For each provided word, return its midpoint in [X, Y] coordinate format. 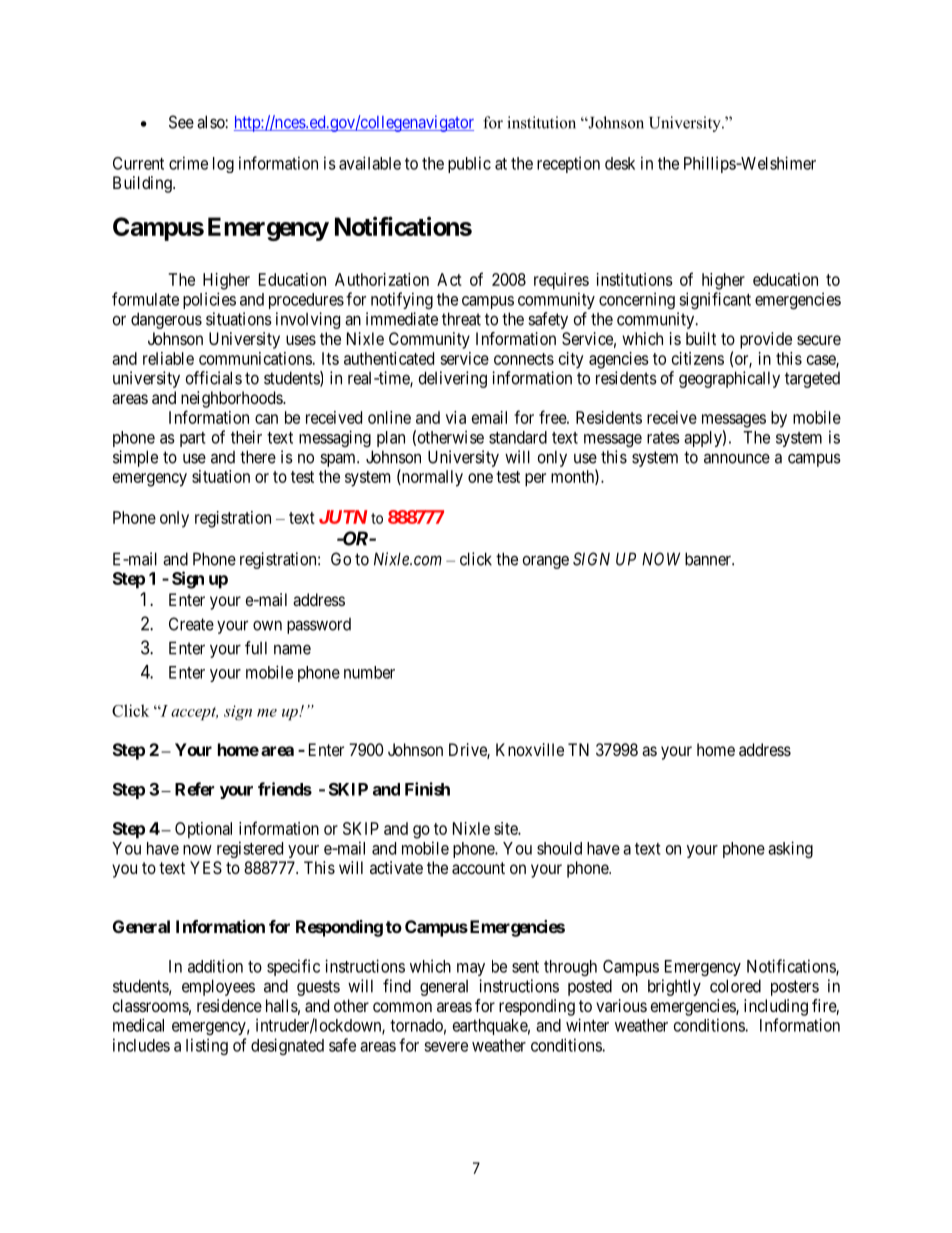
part [193, 439]
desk [620, 163]
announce [737, 458]
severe [446, 1047]
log [223, 165]
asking [790, 849]
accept [194, 713]
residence [229, 1005]
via [456, 417]
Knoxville [530, 749]
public [469, 164]
